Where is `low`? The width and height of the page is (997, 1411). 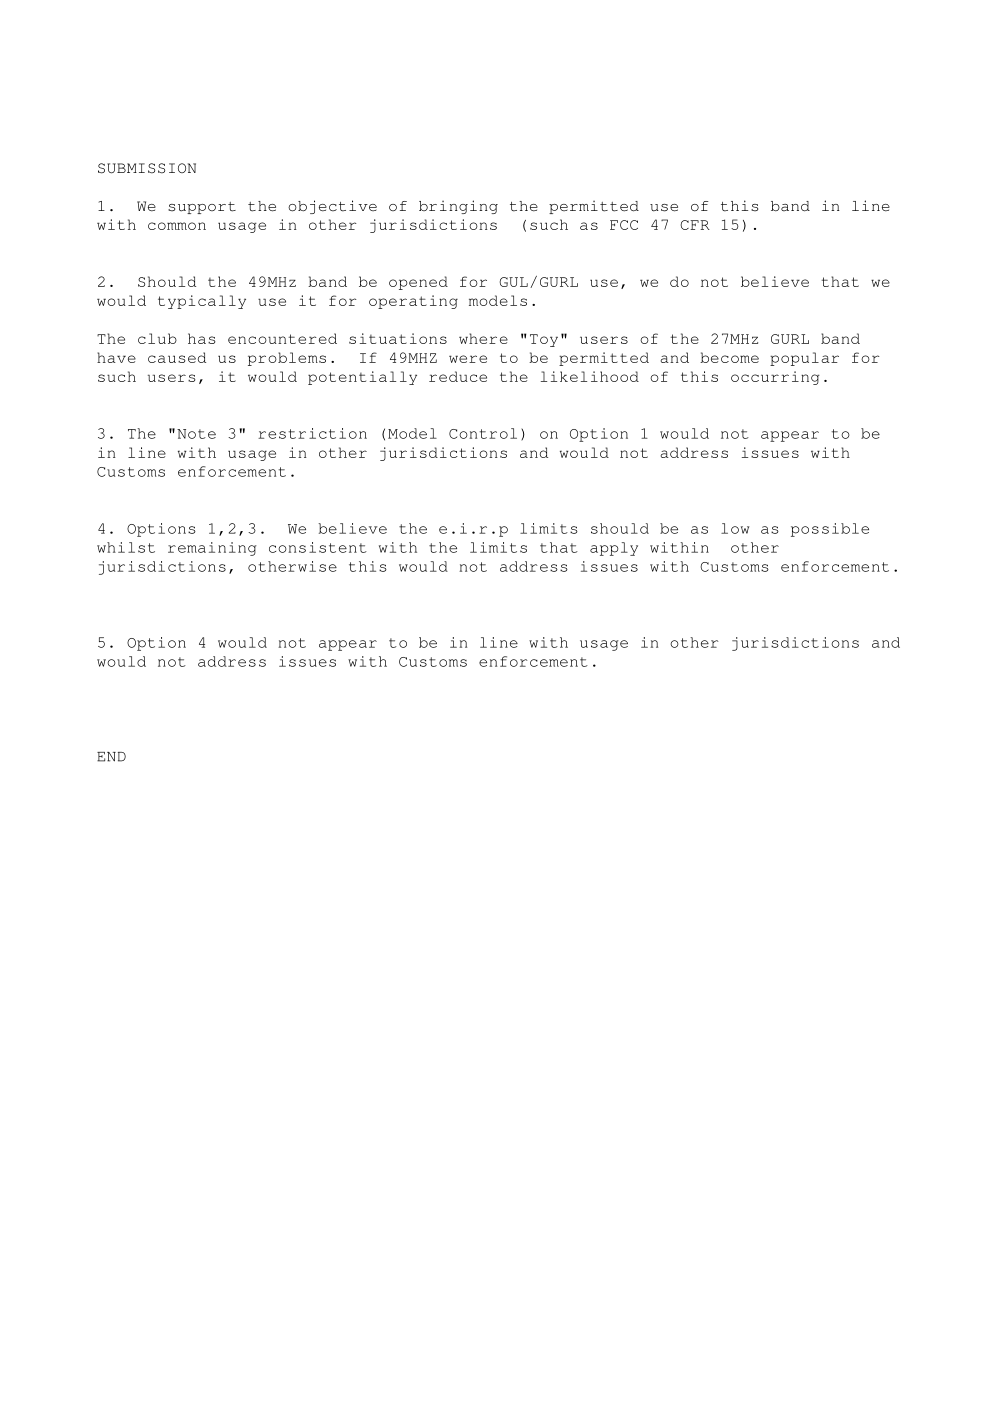
low is located at coordinates (735, 528).
